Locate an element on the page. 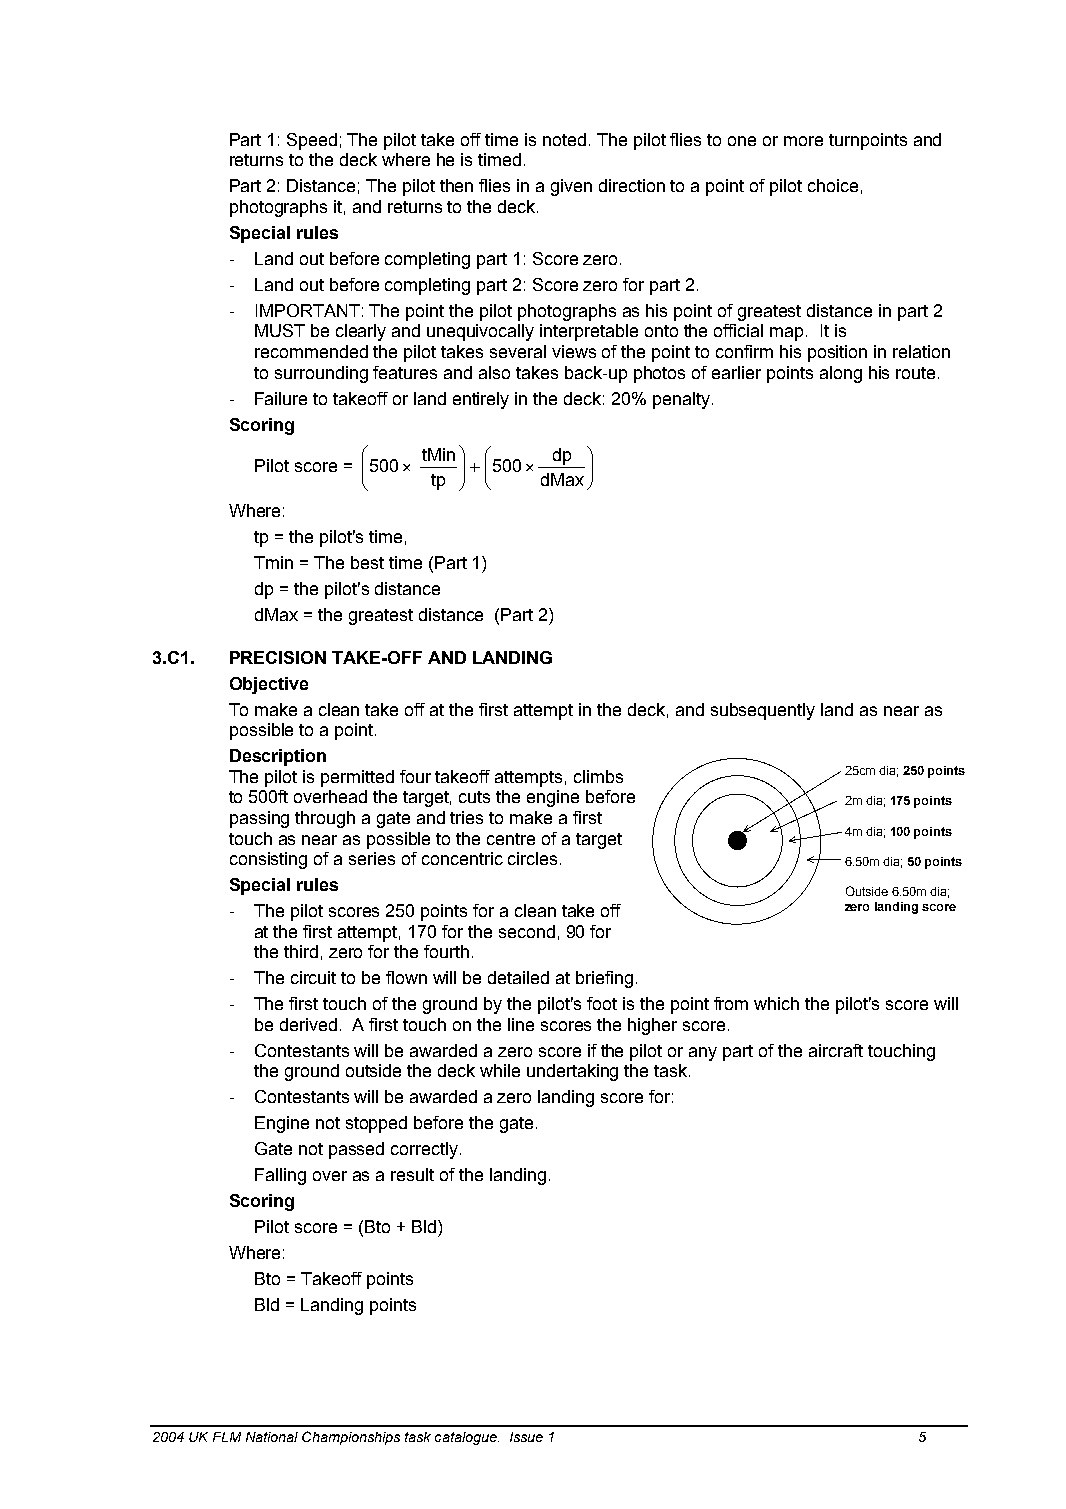 This image has width=1066, height=1509. best is located at coordinates (367, 562).
